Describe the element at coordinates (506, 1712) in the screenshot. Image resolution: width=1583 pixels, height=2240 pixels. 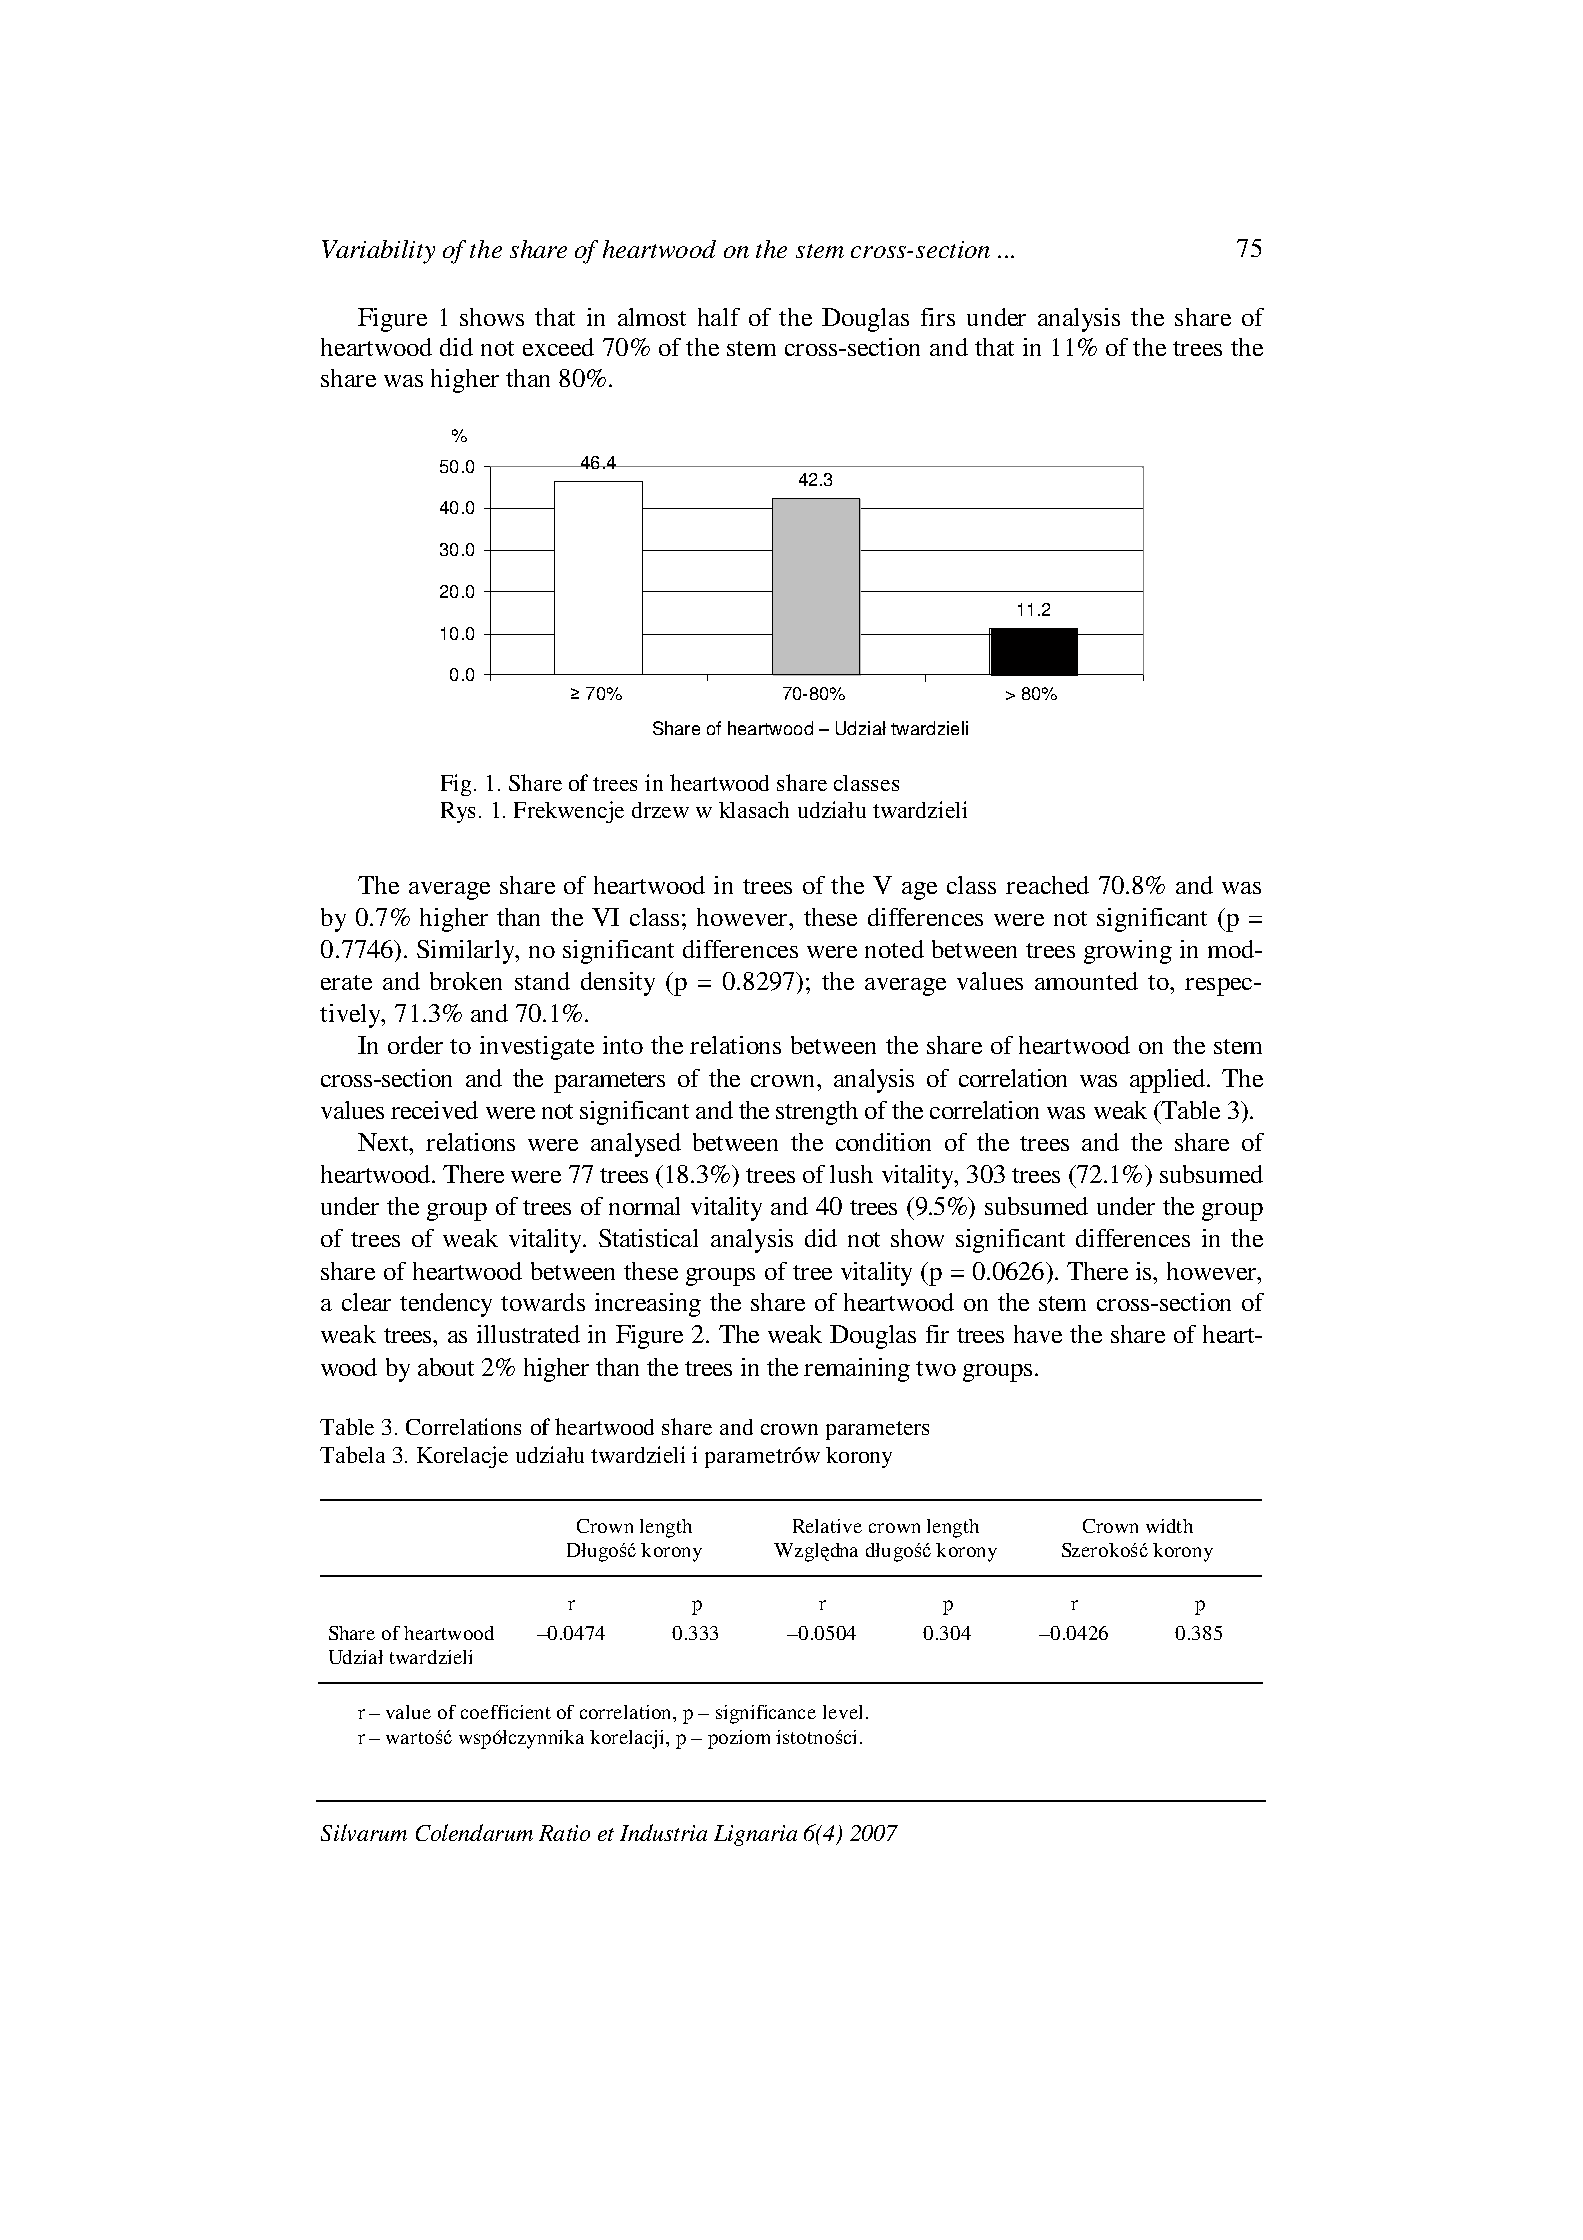
I see `coefficient` at that location.
